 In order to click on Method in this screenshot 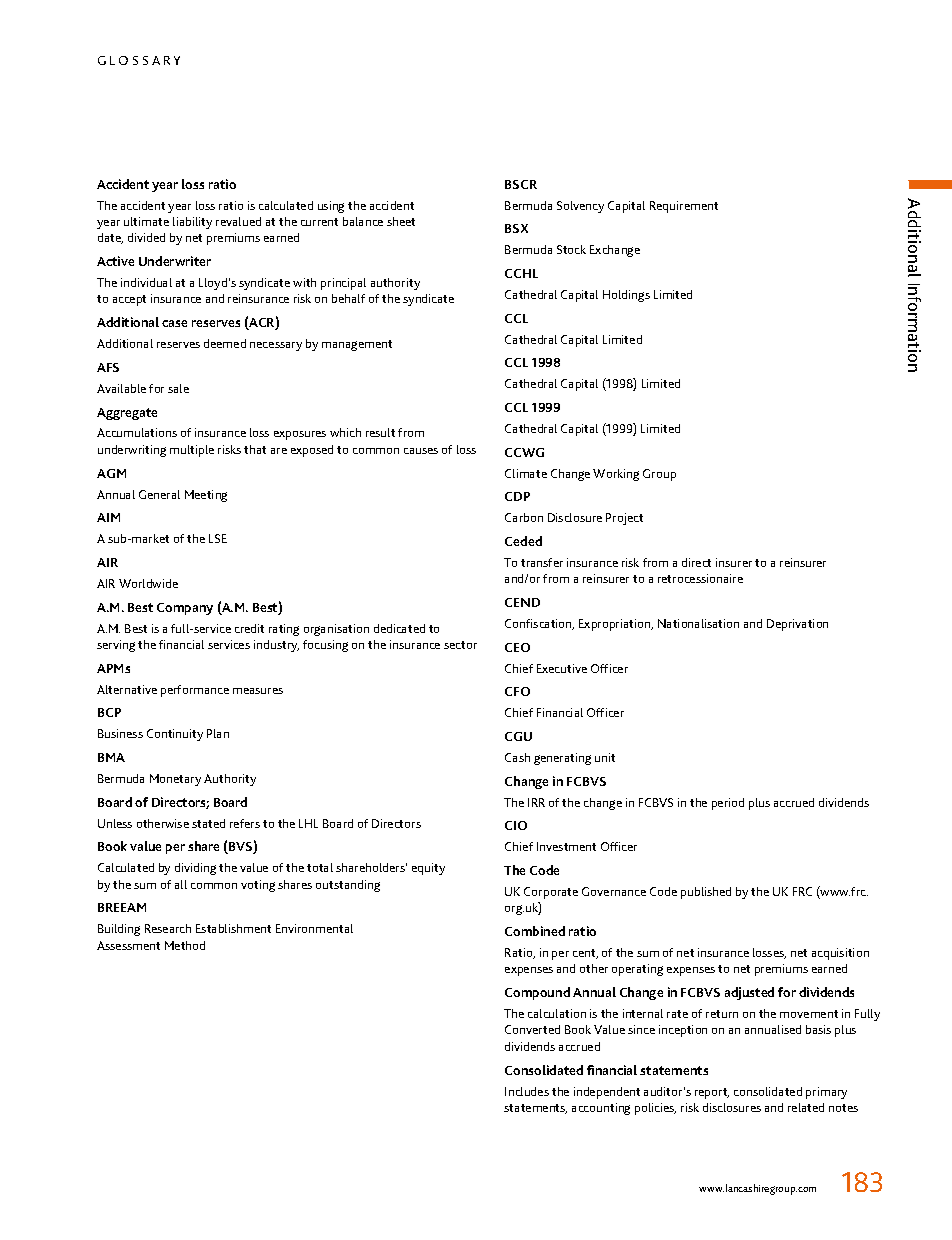, I will do `click(185, 945)`.
